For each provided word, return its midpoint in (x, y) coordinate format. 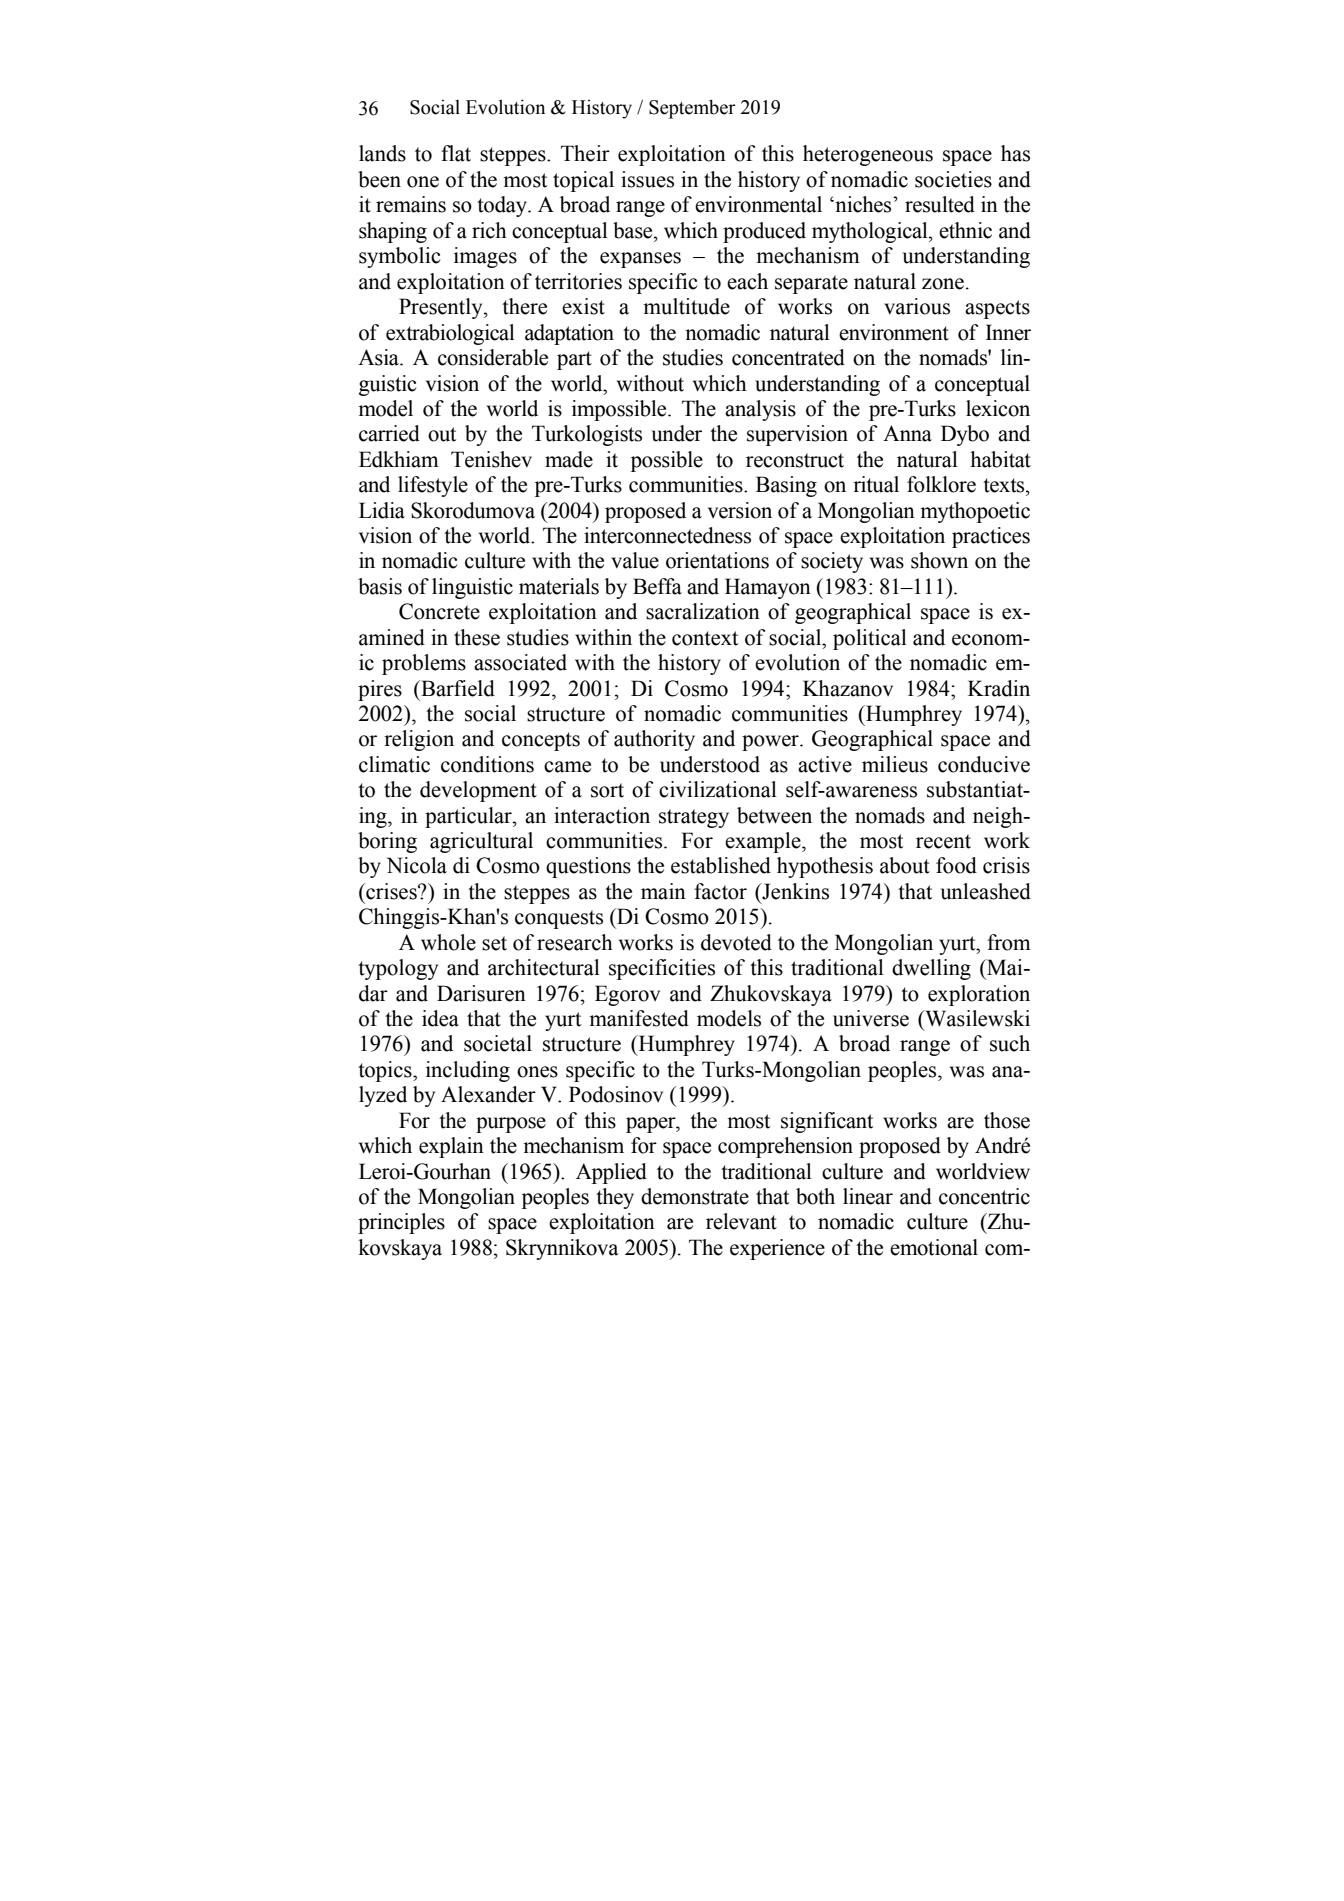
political (870, 639)
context (705, 638)
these (477, 637)
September (692, 109)
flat (456, 153)
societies (953, 179)
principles (401, 1223)
